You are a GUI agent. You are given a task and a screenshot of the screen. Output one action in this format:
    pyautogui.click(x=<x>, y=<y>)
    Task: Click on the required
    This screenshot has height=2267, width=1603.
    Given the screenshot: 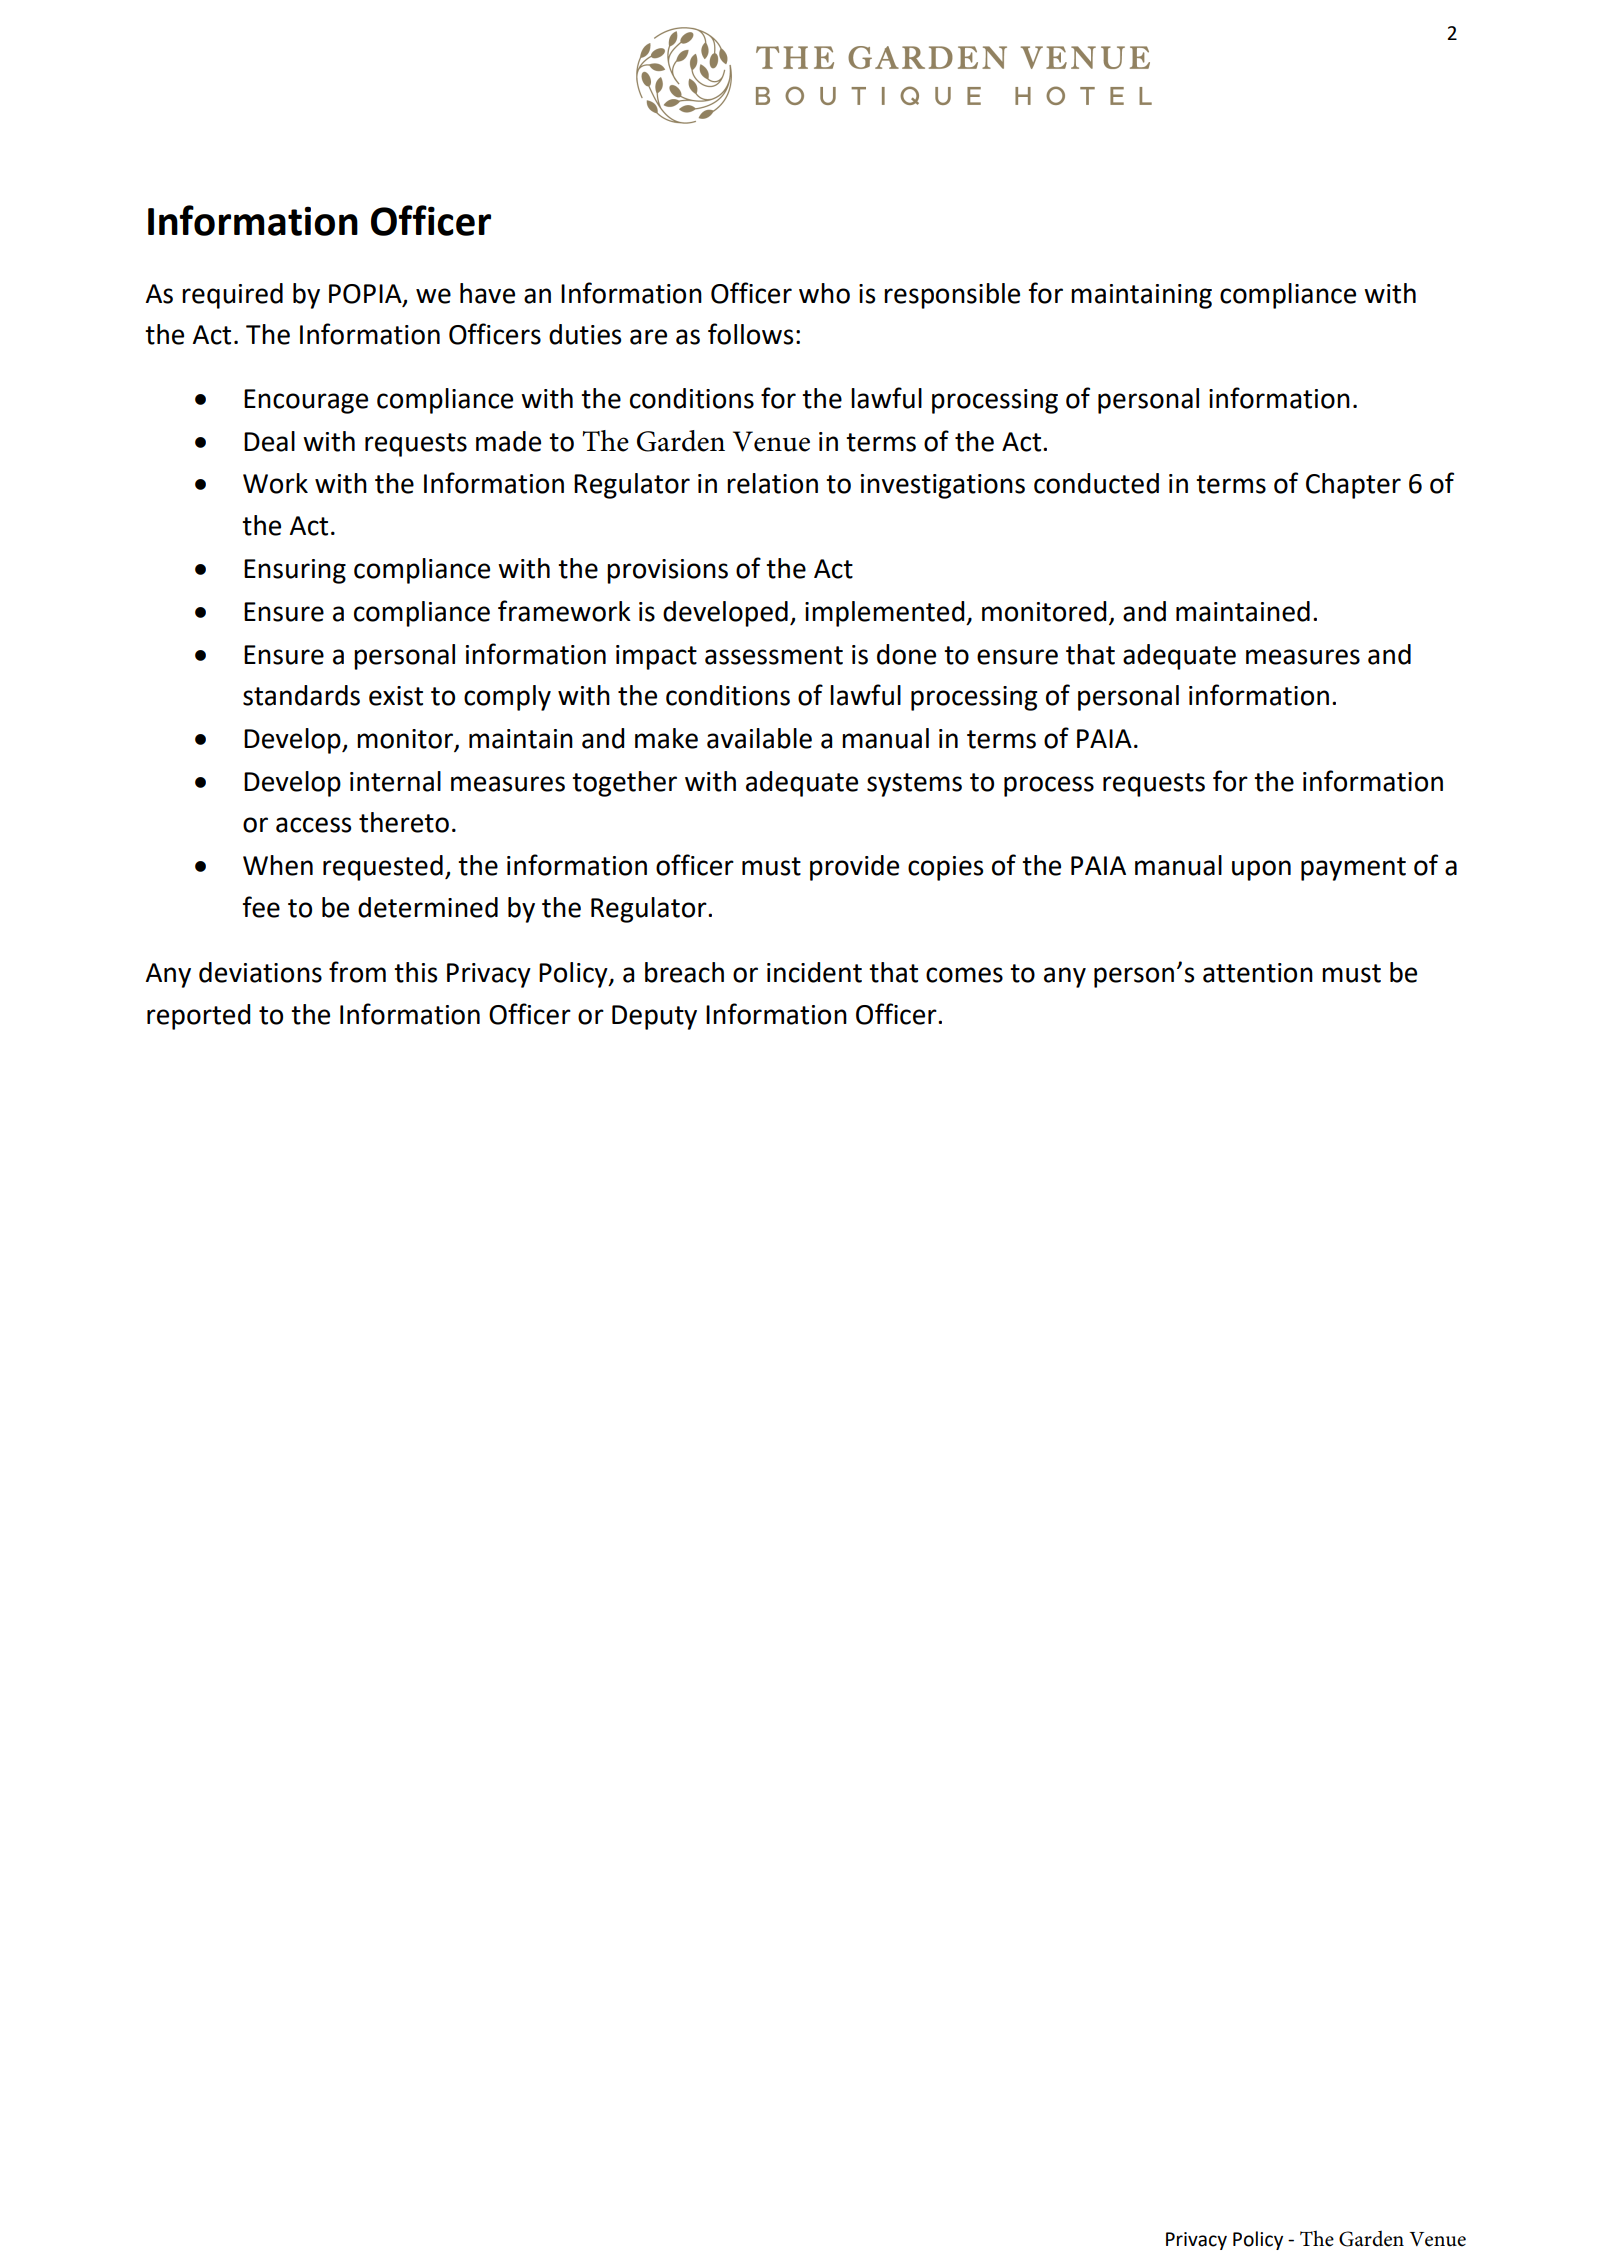 What is the action you would take?
    pyautogui.click(x=232, y=296)
